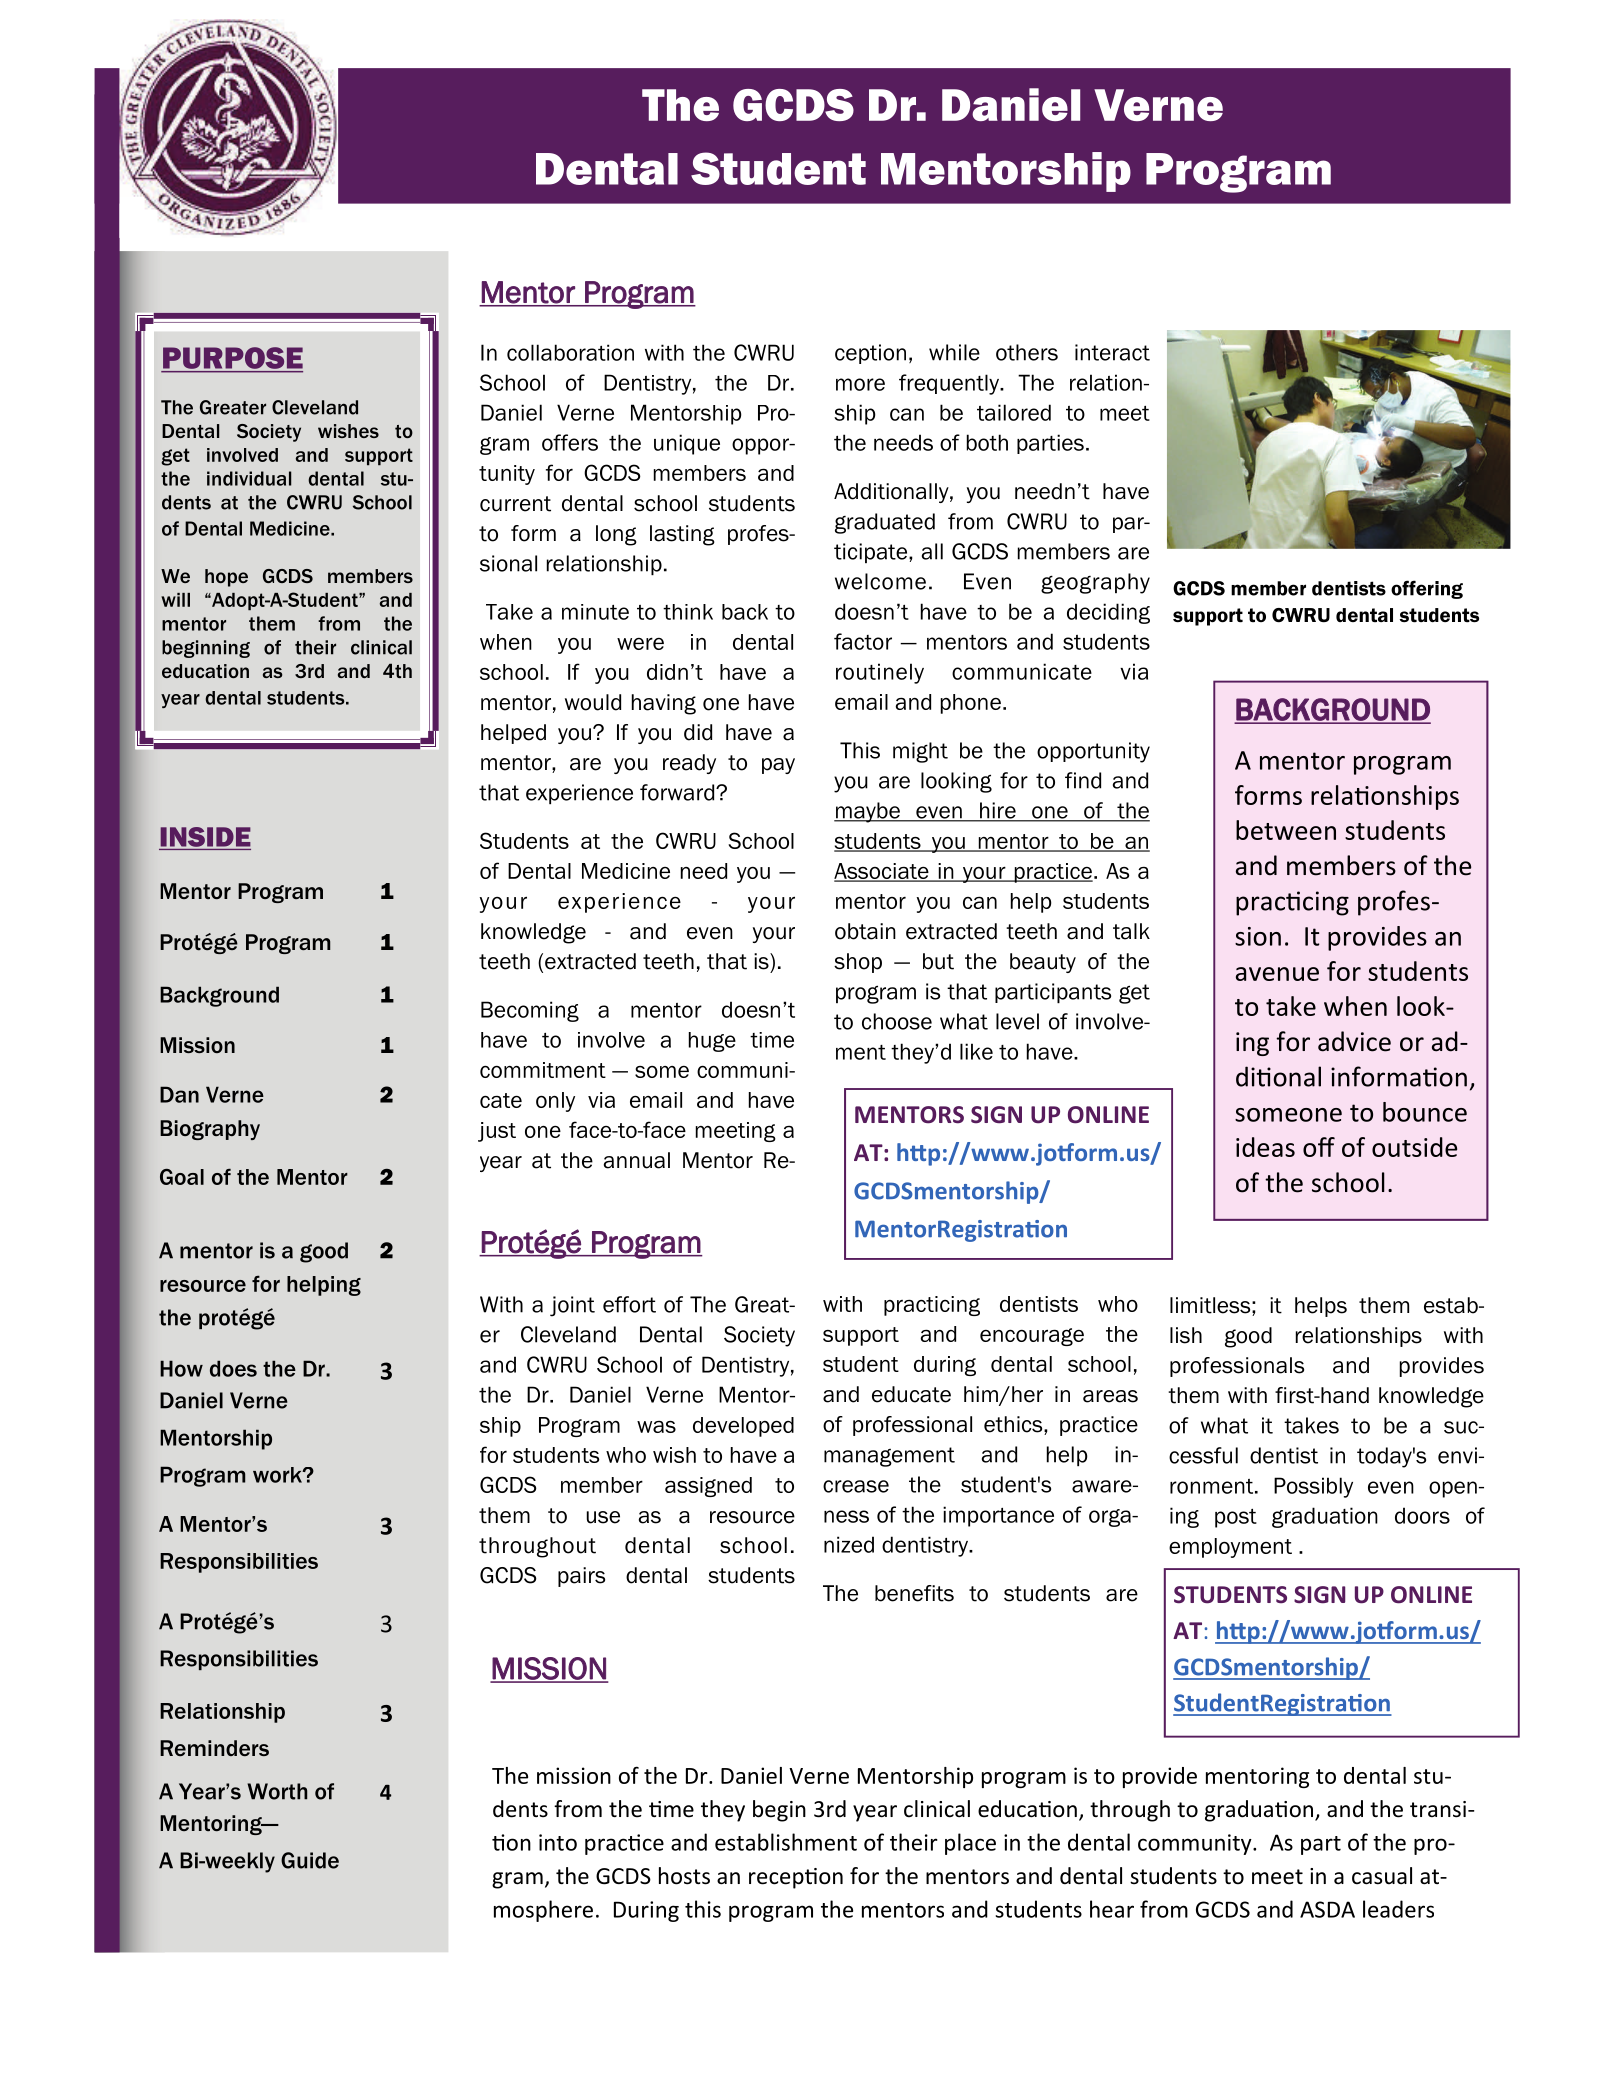 This screenshot has height=2077, width=1605. What do you see at coordinates (1265, 1147) in the screenshot?
I see `ideas` at bounding box center [1265, 1147].
